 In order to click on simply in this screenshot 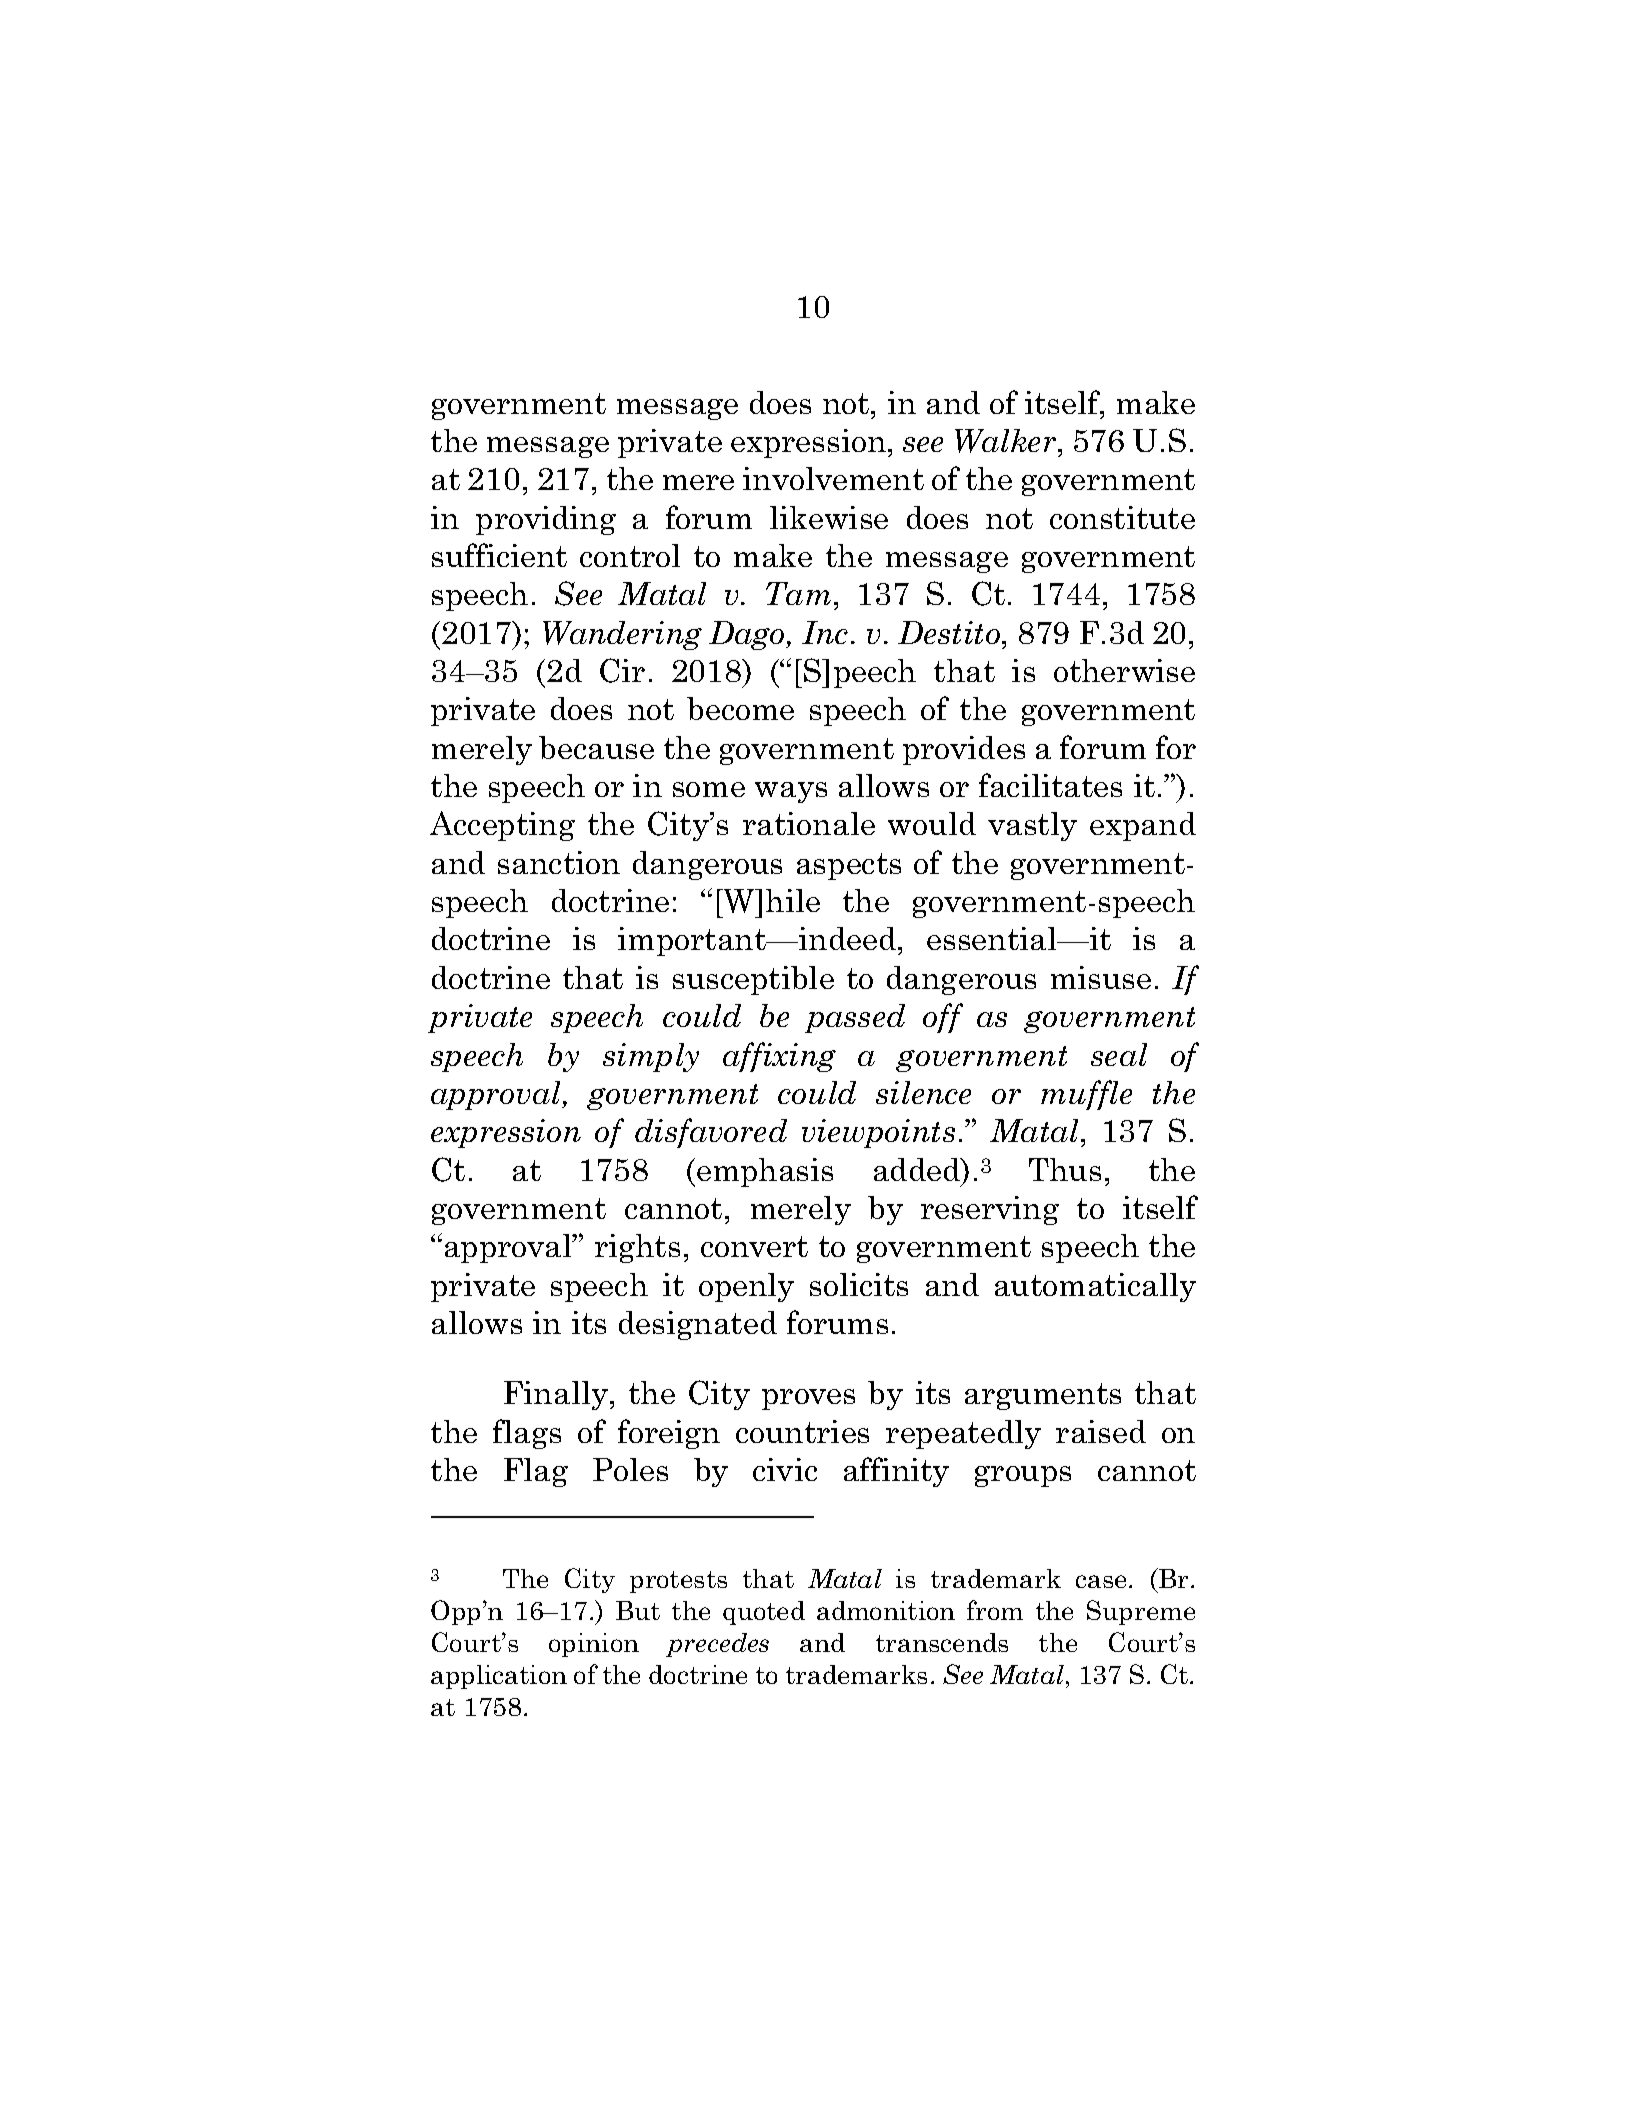, I will do `click(651, 1057)`.
